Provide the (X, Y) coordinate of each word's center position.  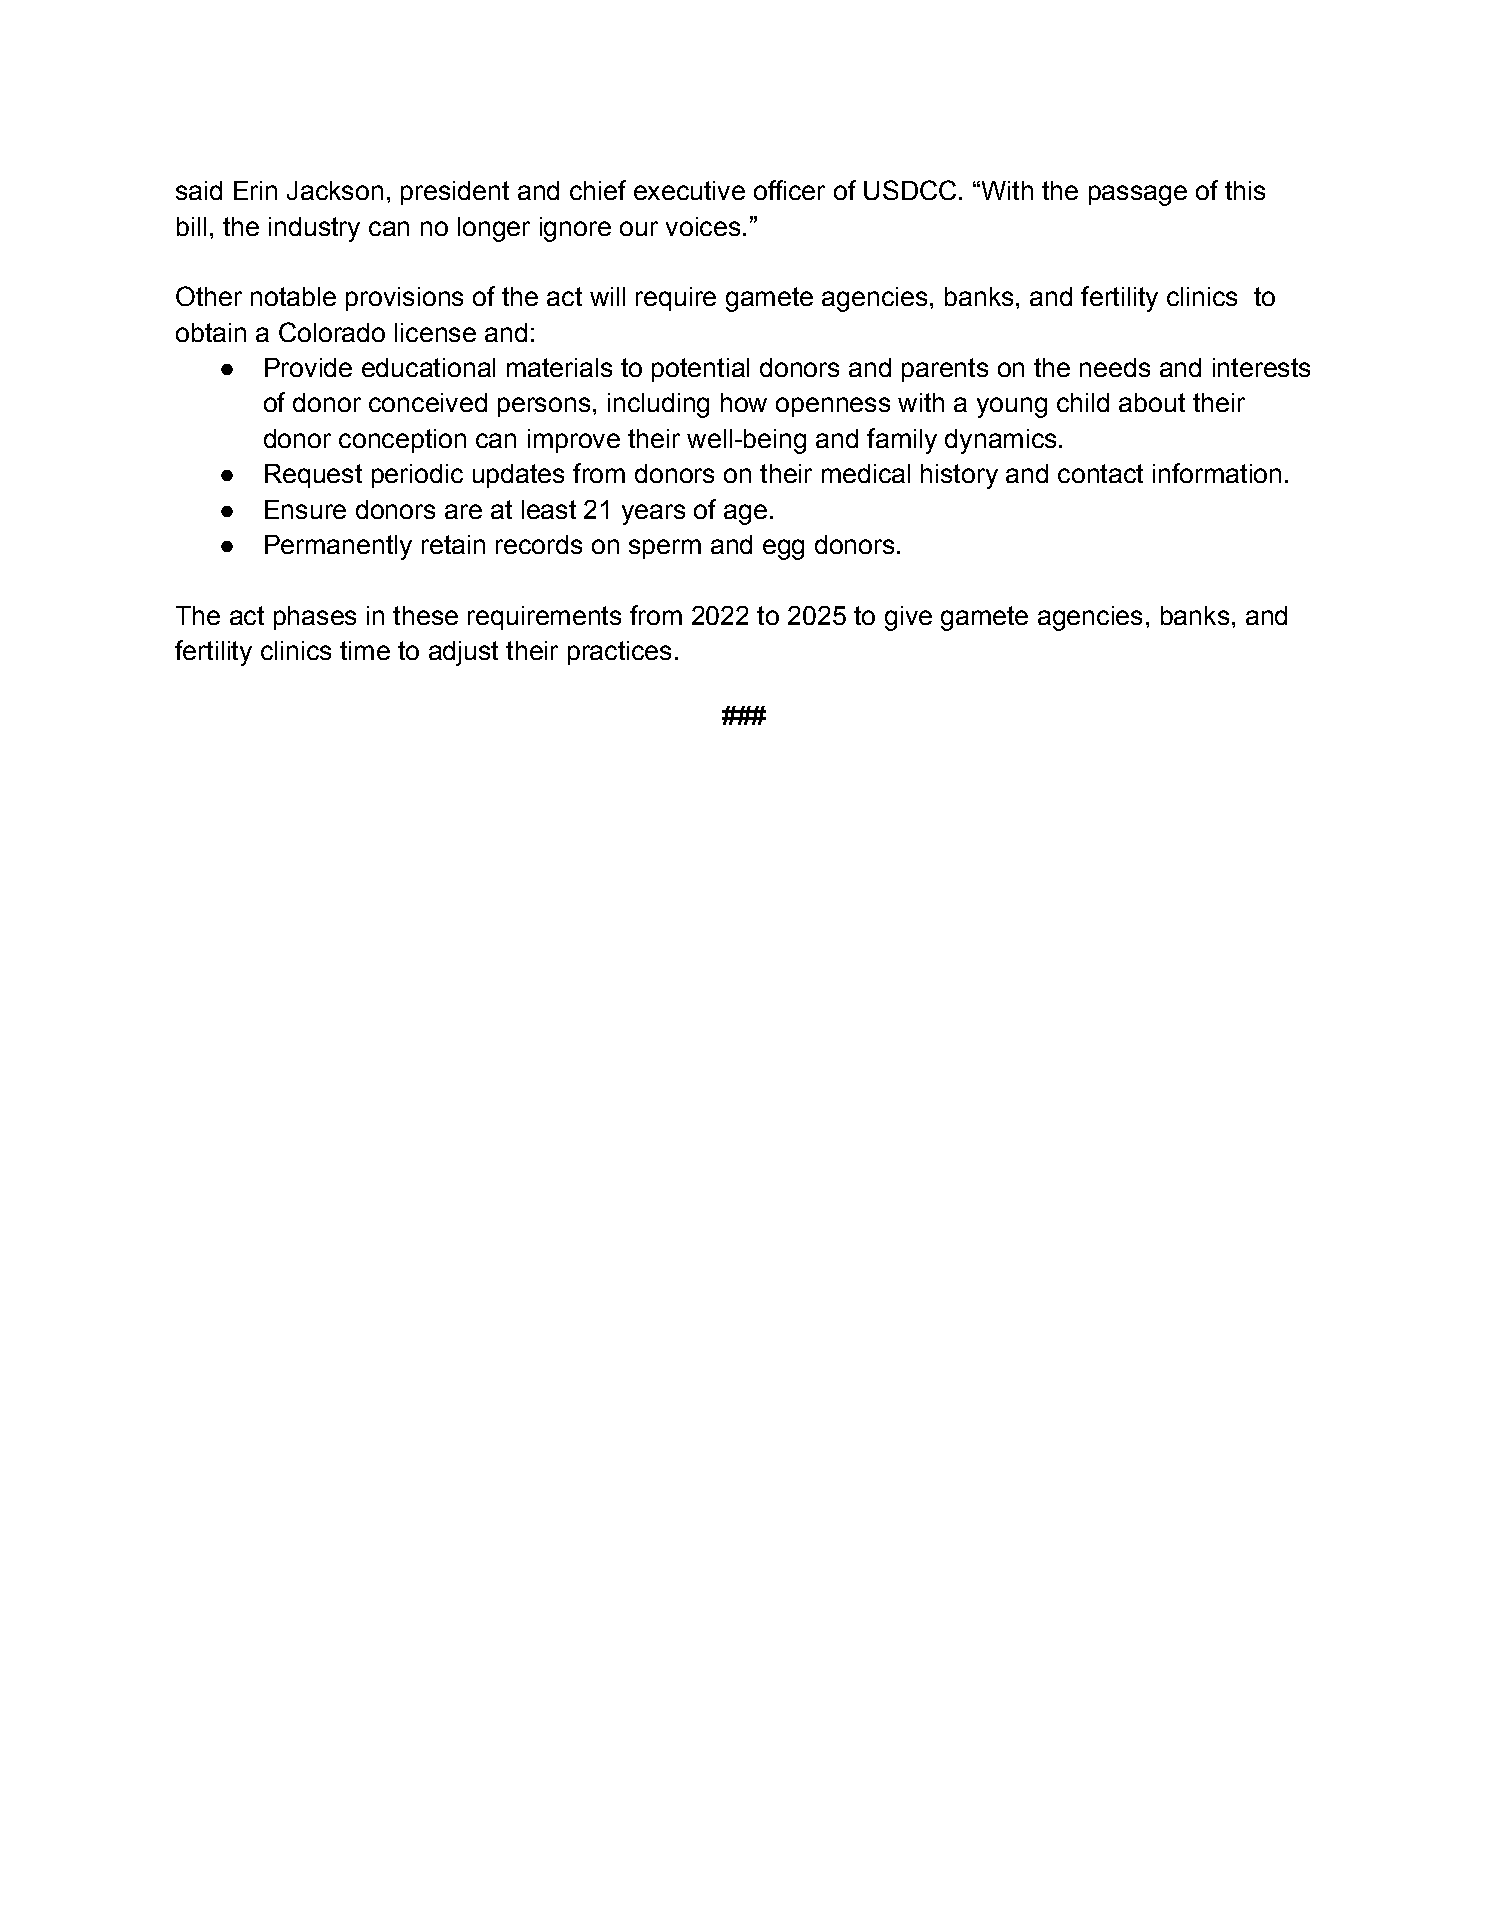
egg (783, 549)
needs (1115, 367)
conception (402, 441)
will (607, 296)
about (1152, 402)
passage (1138, 195)
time (365, 650)
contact (1100, 473)
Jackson (335, 190)
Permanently (338, 547)
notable (293, 296)
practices (619, 653)
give (908, 618)
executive (689, 190)
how (744, 402)
